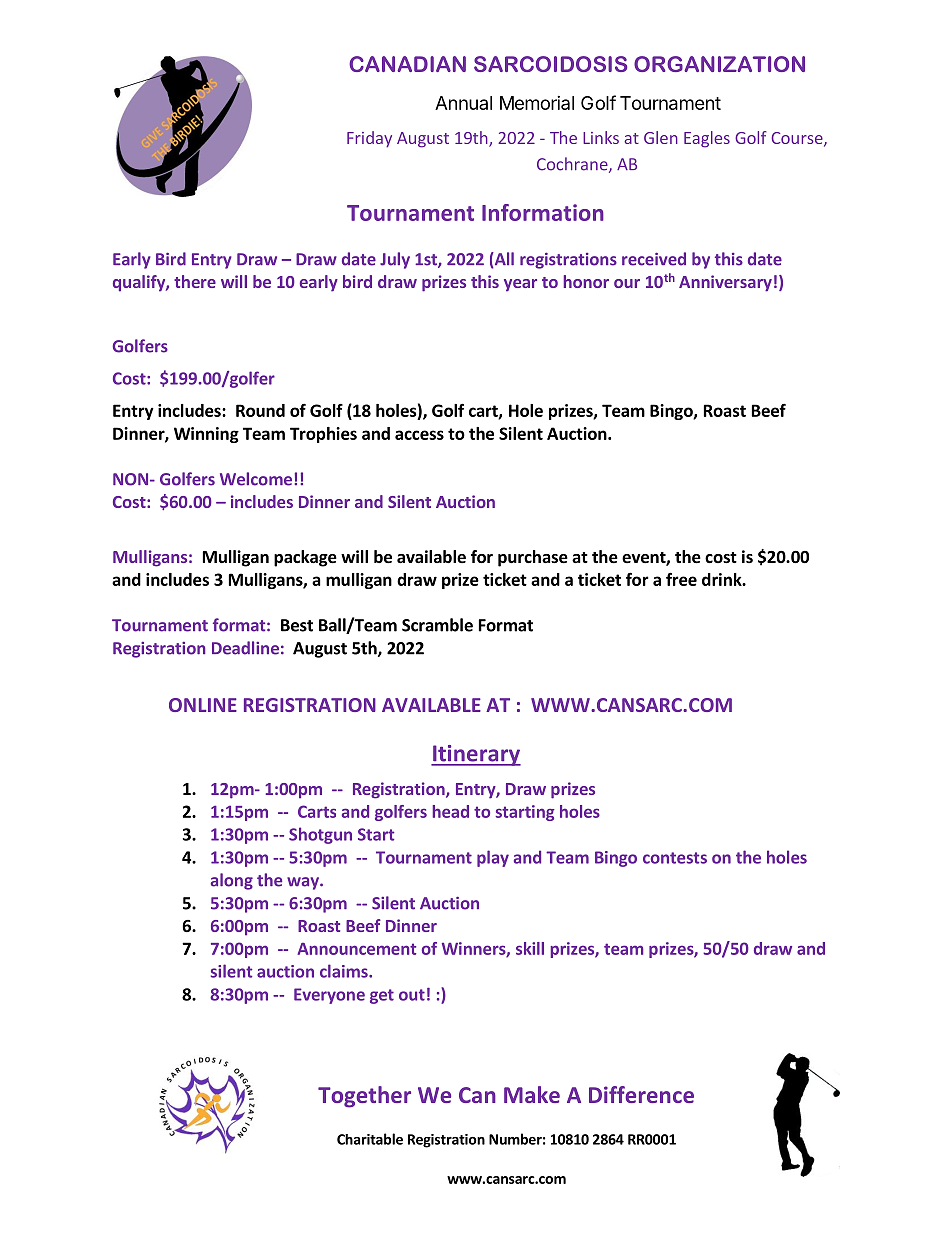 This screenshot has height=1233, width=952. Describe the element at coordinates (532, 1094) in the screenshot. I see `Make` at that location.
